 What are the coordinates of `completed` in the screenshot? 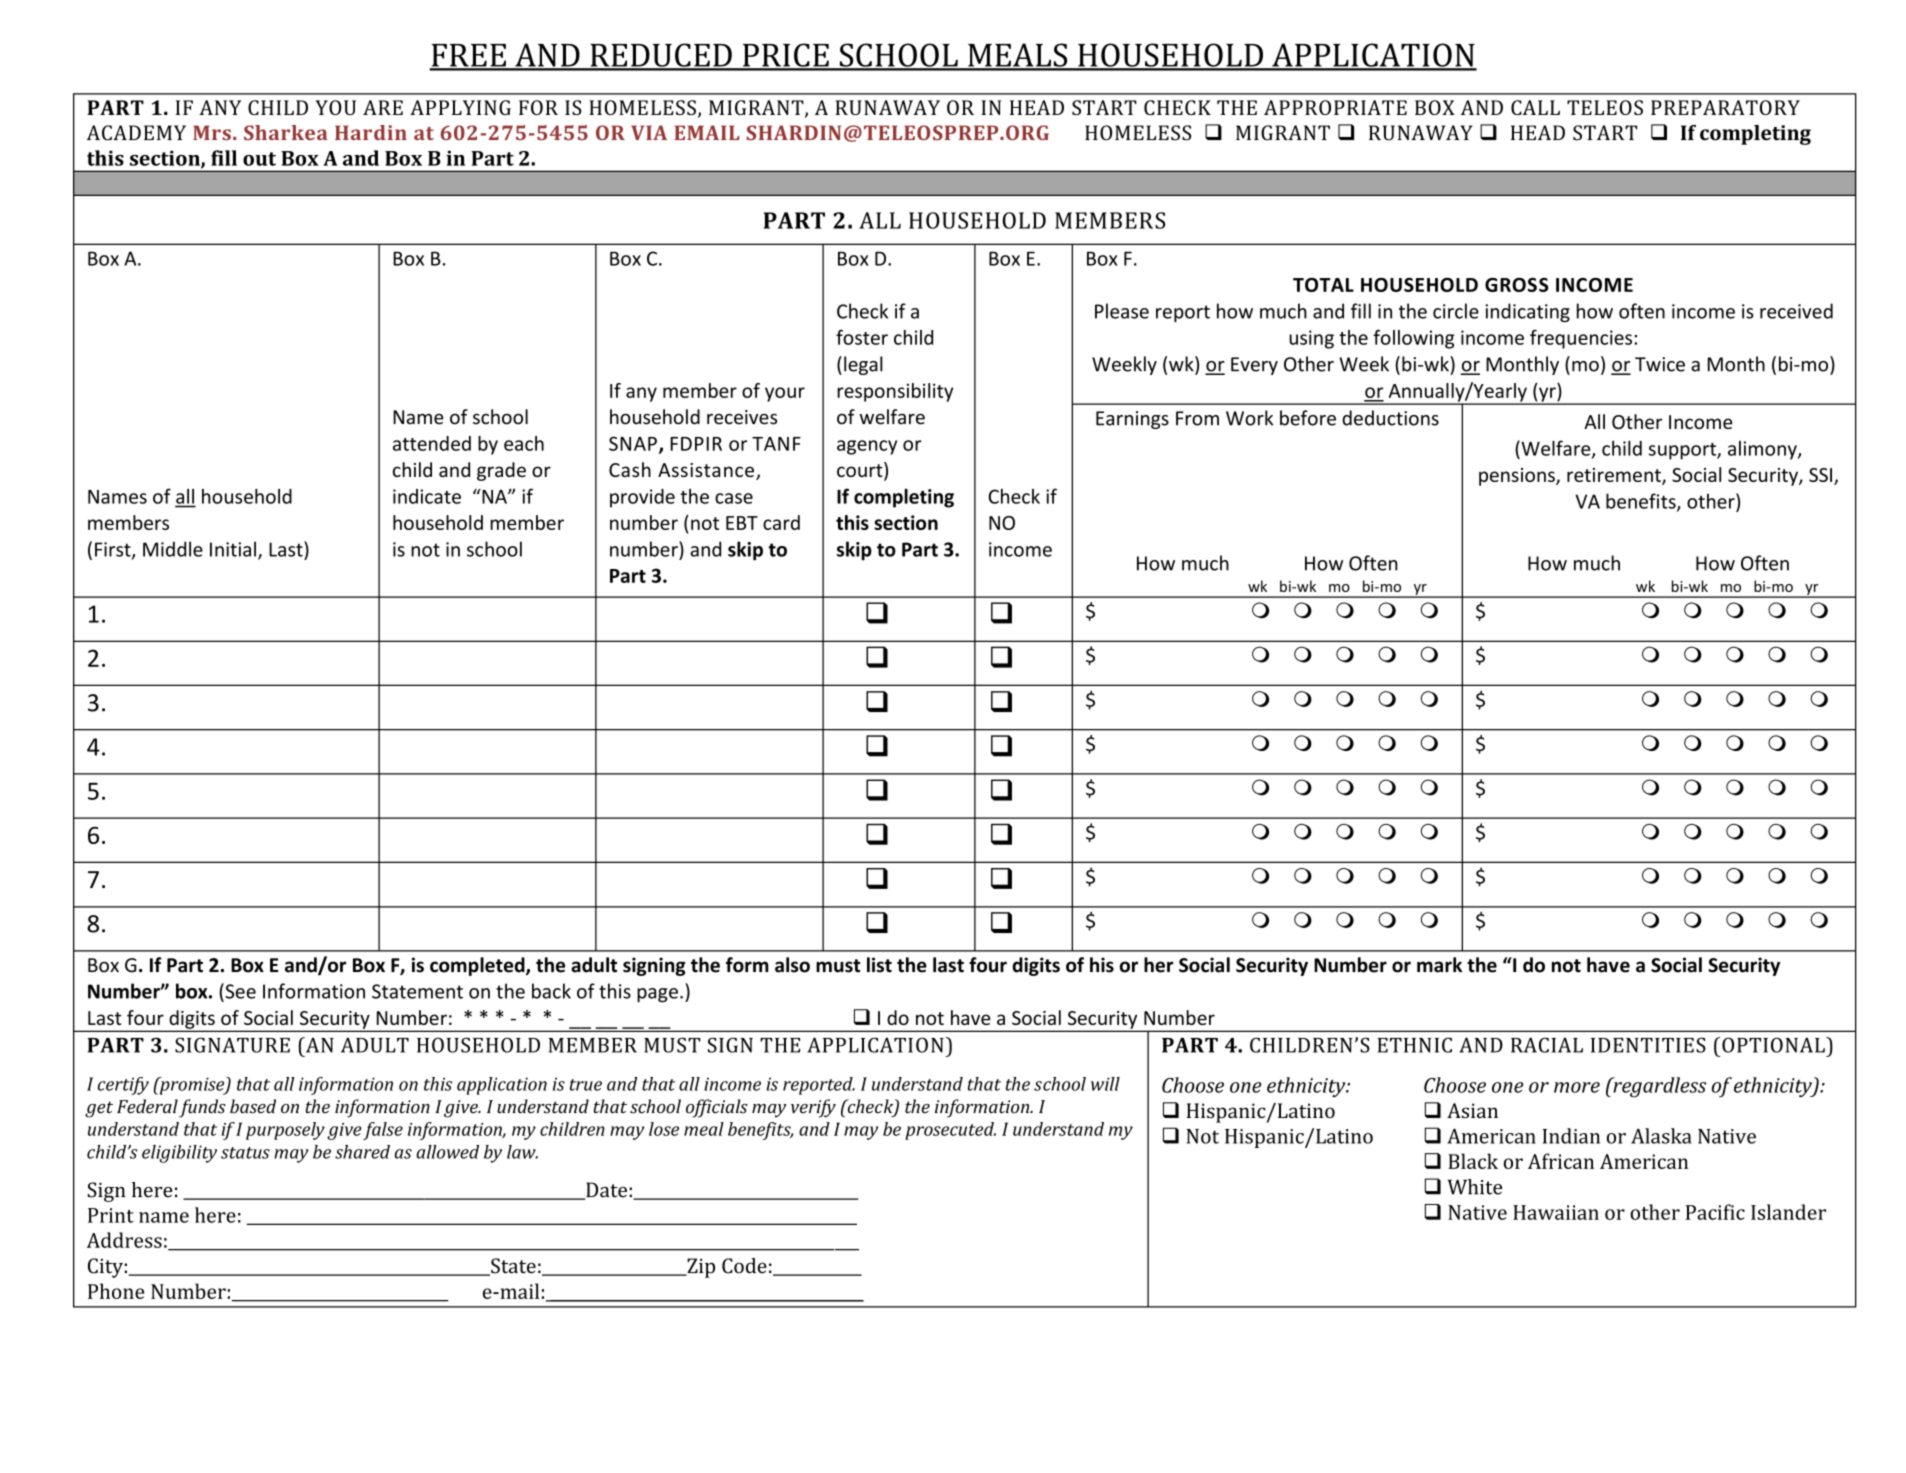 It's located at (478, 966).
